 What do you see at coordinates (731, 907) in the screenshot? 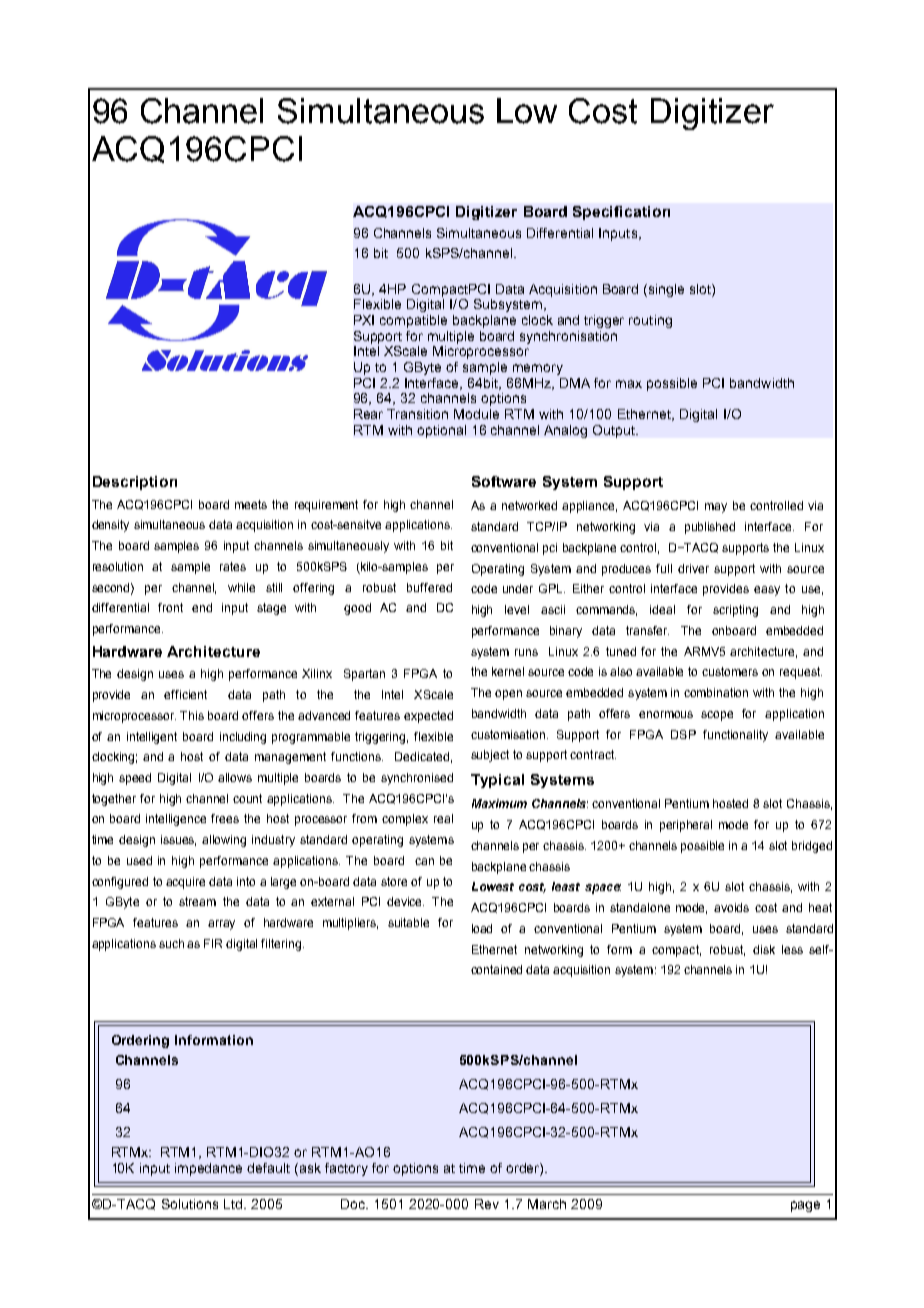
I see `avoids` at bounding box center [731, 907].
